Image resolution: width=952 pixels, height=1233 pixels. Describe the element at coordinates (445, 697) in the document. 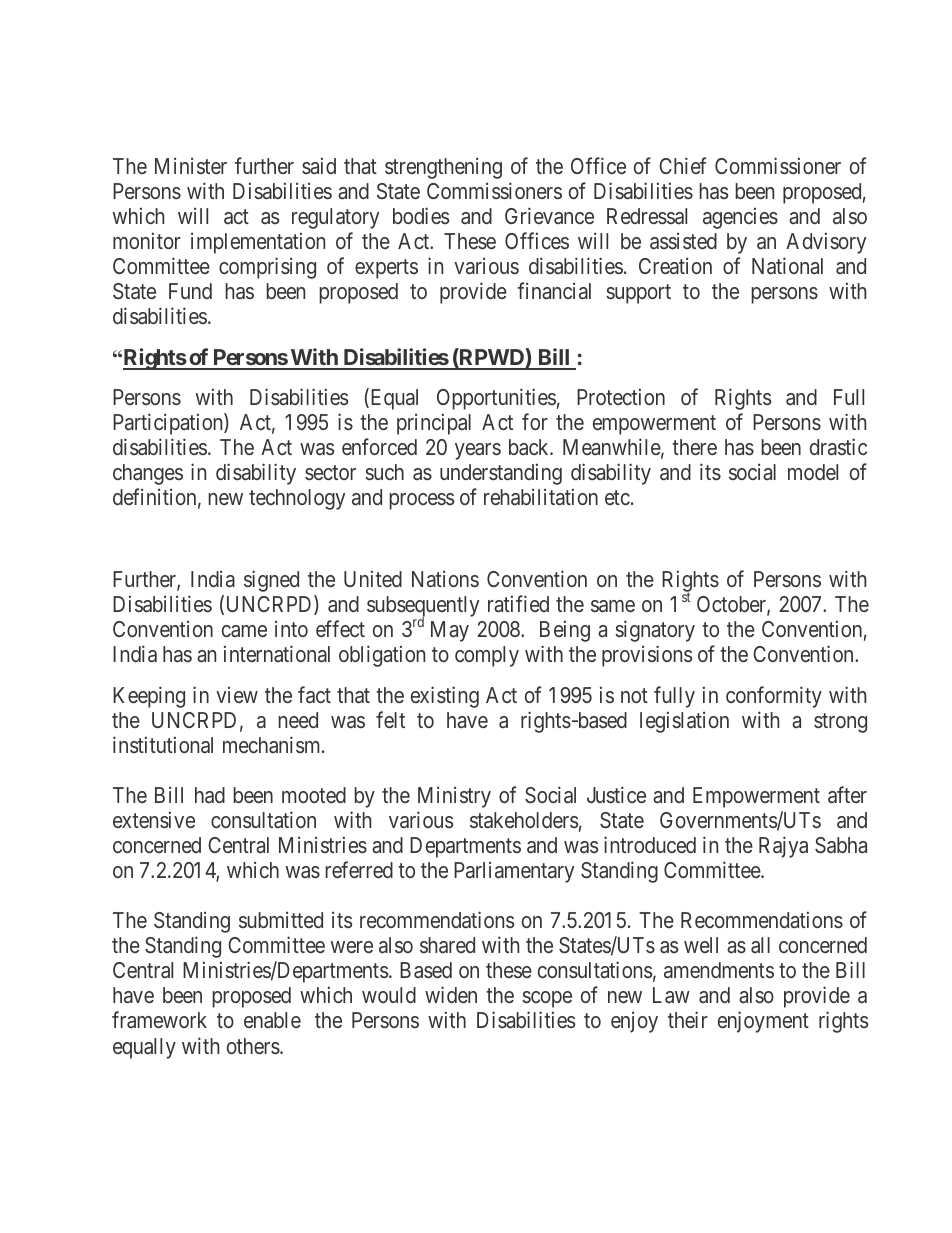

I see `existing` at that location.
